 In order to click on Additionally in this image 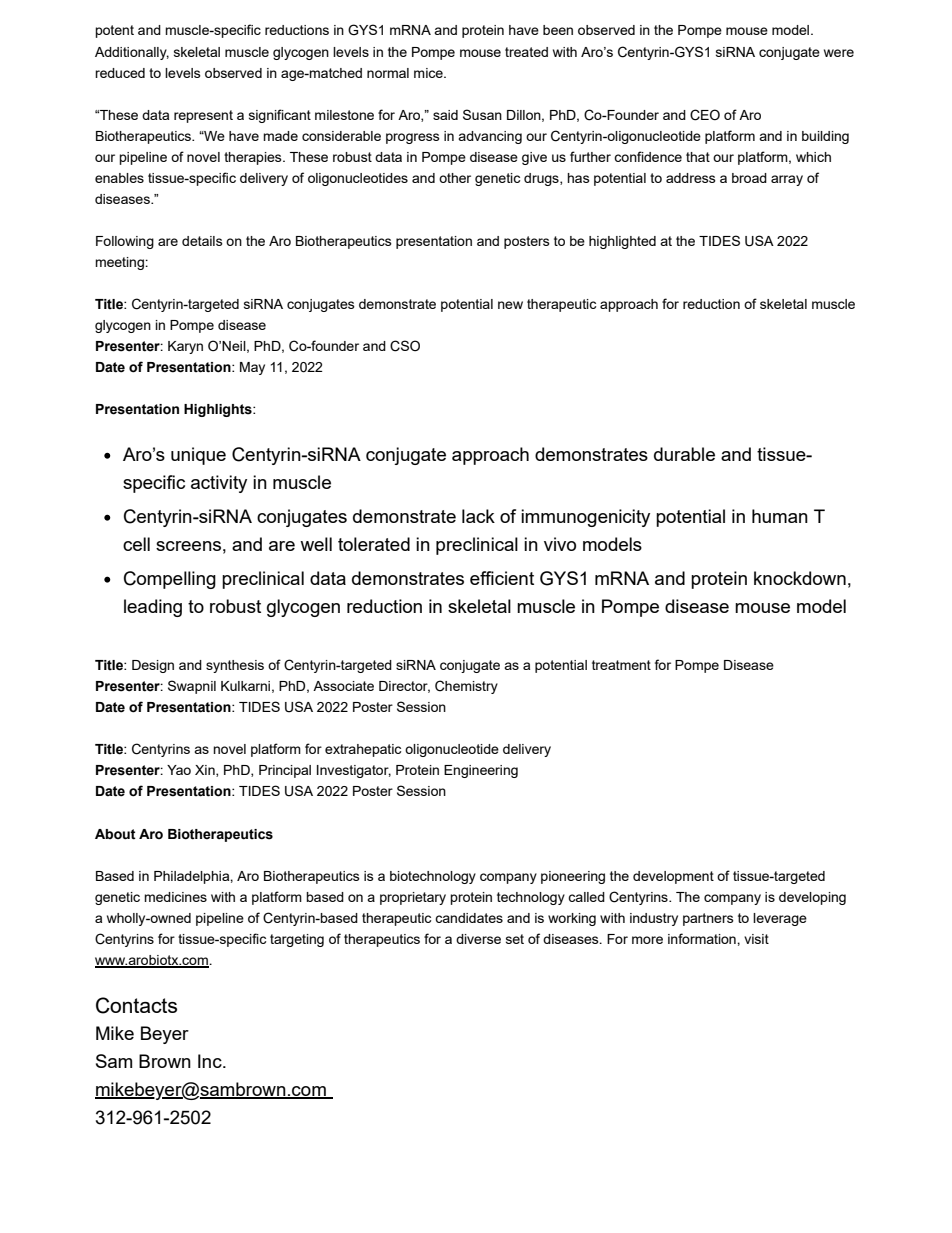, I will do `click(132, 53)`.
